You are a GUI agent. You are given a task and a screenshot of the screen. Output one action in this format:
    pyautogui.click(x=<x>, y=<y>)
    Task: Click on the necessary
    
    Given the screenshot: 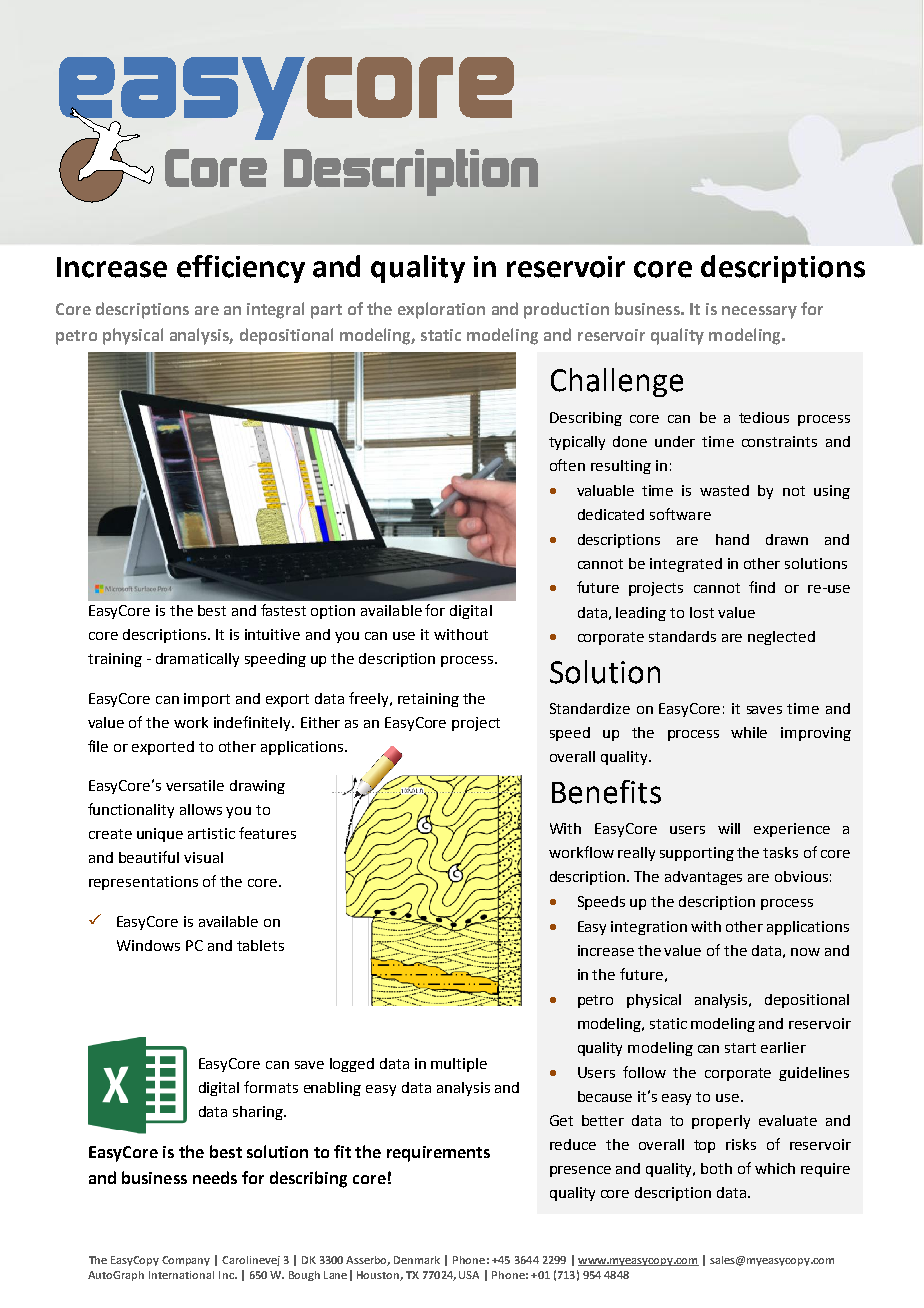 What is the action you would take?
    pyautogui.click(x=759, y=312)
